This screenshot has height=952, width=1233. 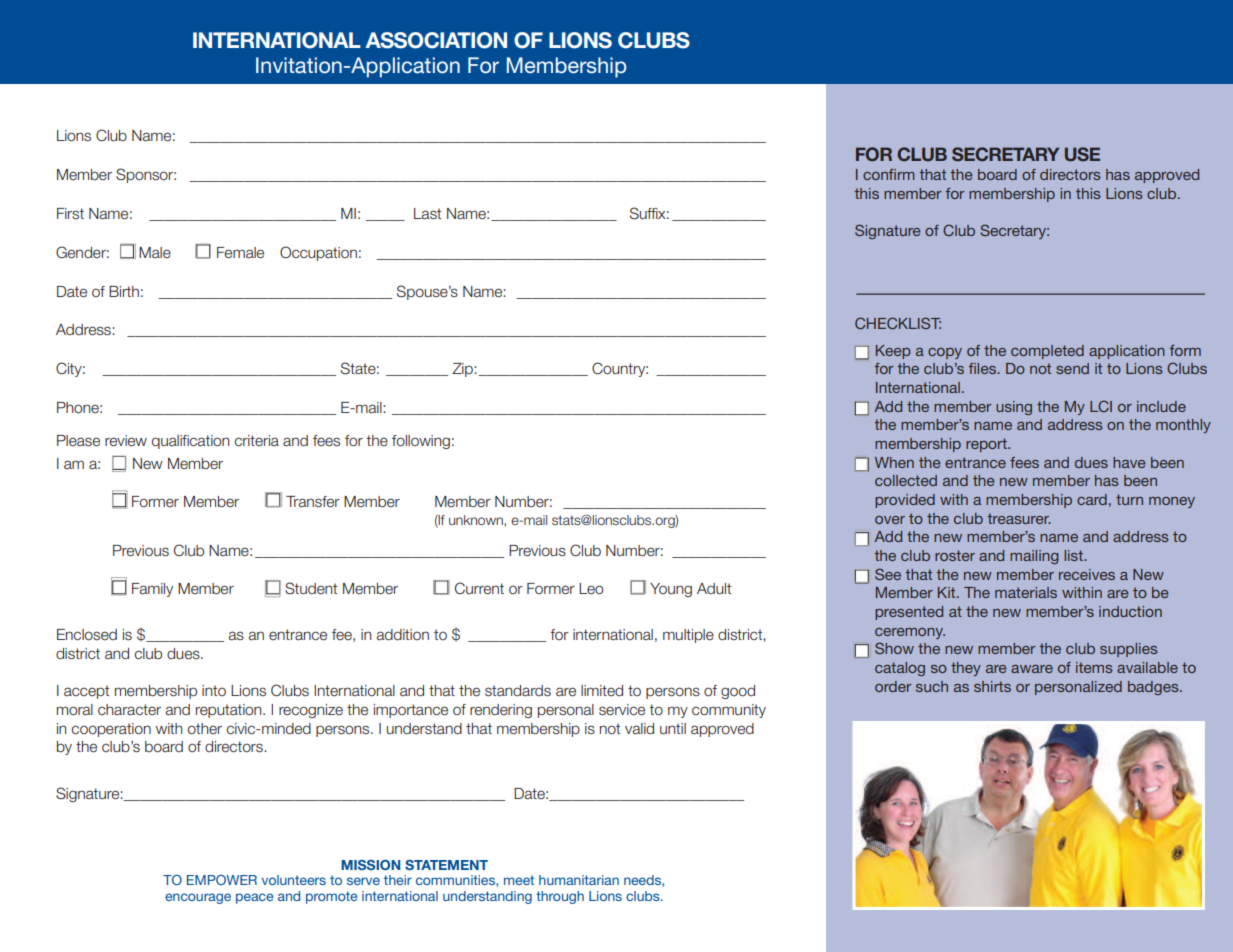 What do you see at coordinates (477, 521) in the screenshot?
I see `unknown` at bounding box center [477, 521].
